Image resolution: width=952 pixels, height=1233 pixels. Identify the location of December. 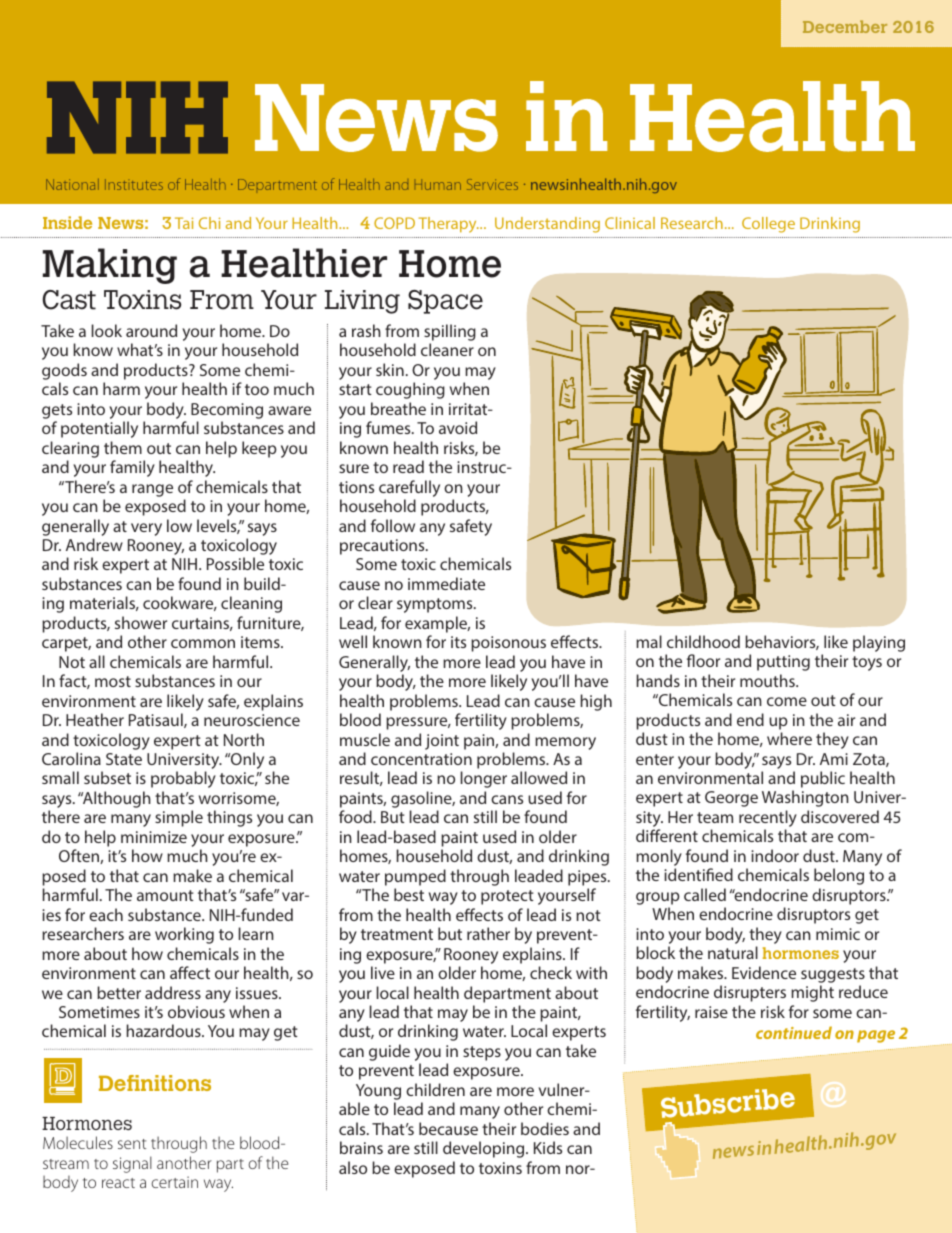
(845, 26).
